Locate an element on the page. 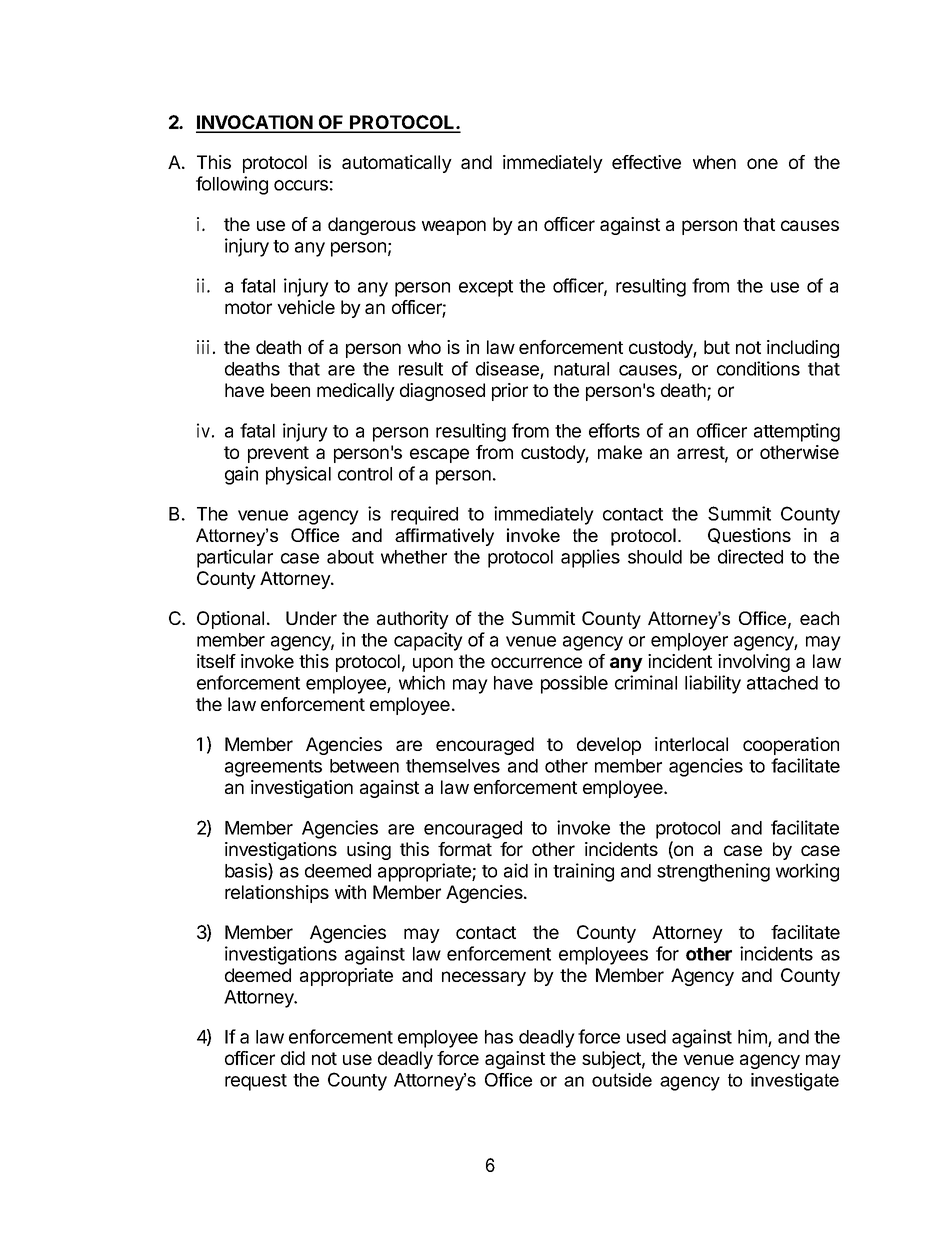 The width and height of the document is (952, 1233). one is located at coordinates (762, 163).
